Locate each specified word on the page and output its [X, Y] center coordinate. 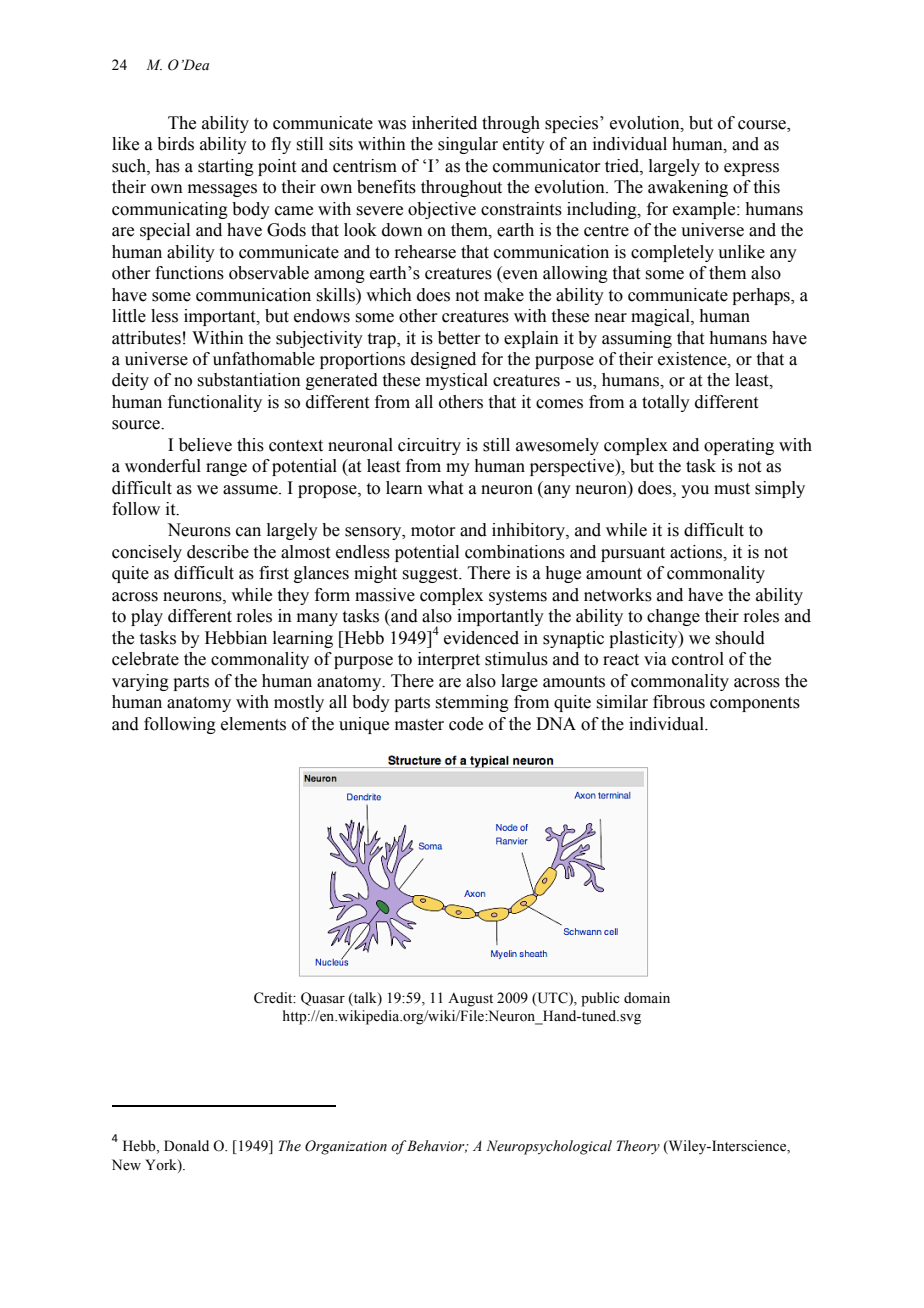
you [695, 491]
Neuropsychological [549, 1147]
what [445, 488]
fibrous [679, 702]
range [226, 469]
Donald [186, 1146]
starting [226, 167]
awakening [688, 188]
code [466, 724]
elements [253, 724]
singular [468, 145]
